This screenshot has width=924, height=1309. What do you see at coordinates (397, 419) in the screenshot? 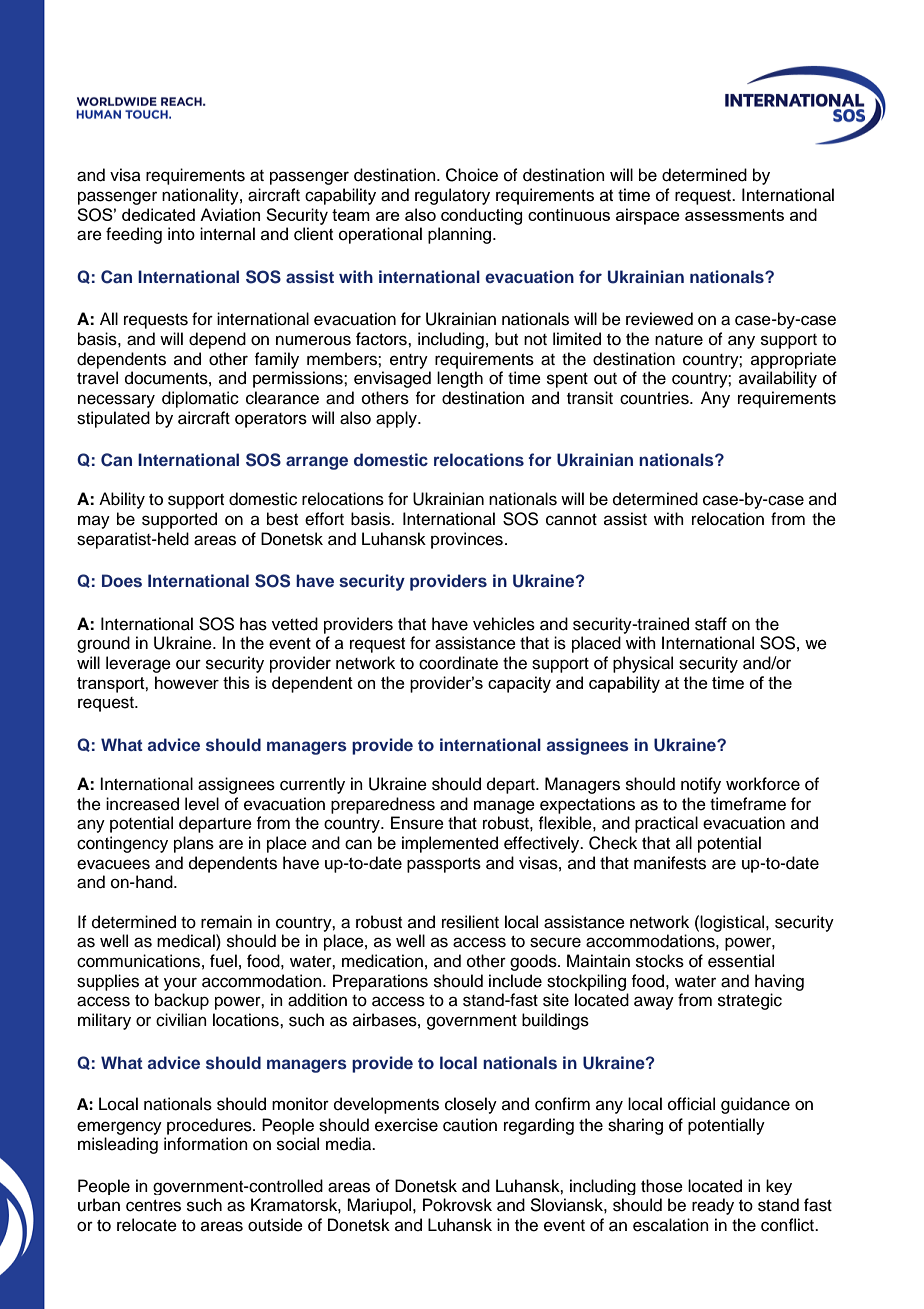
I see `apply` at bounding box center [397, 419].
